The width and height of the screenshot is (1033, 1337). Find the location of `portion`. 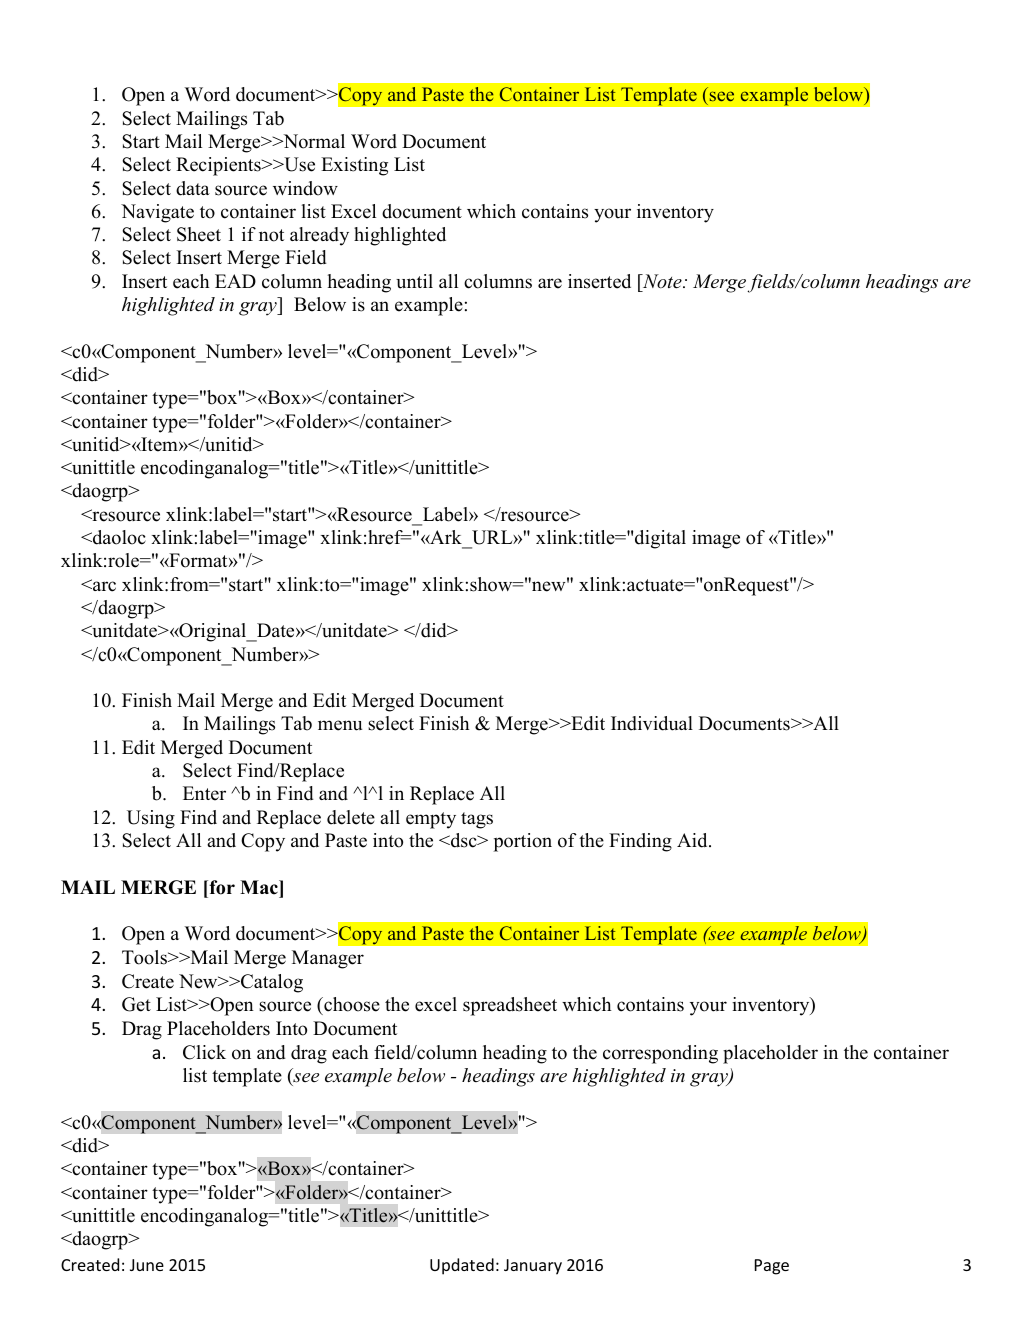

portion is located at coordinates (522, 842).
